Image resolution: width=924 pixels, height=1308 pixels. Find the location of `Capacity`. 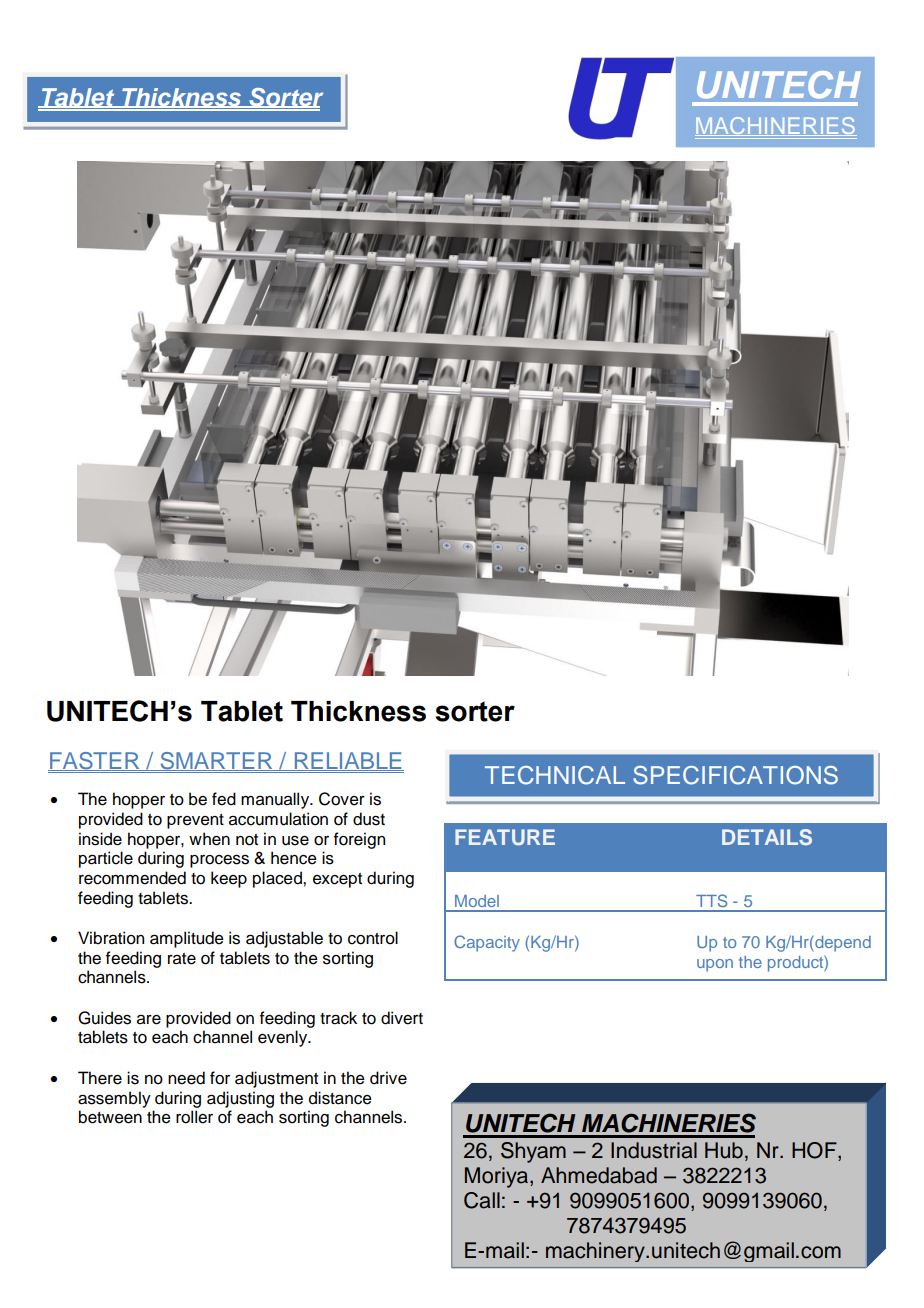

Capacity is located at coordinates (487, 943).
